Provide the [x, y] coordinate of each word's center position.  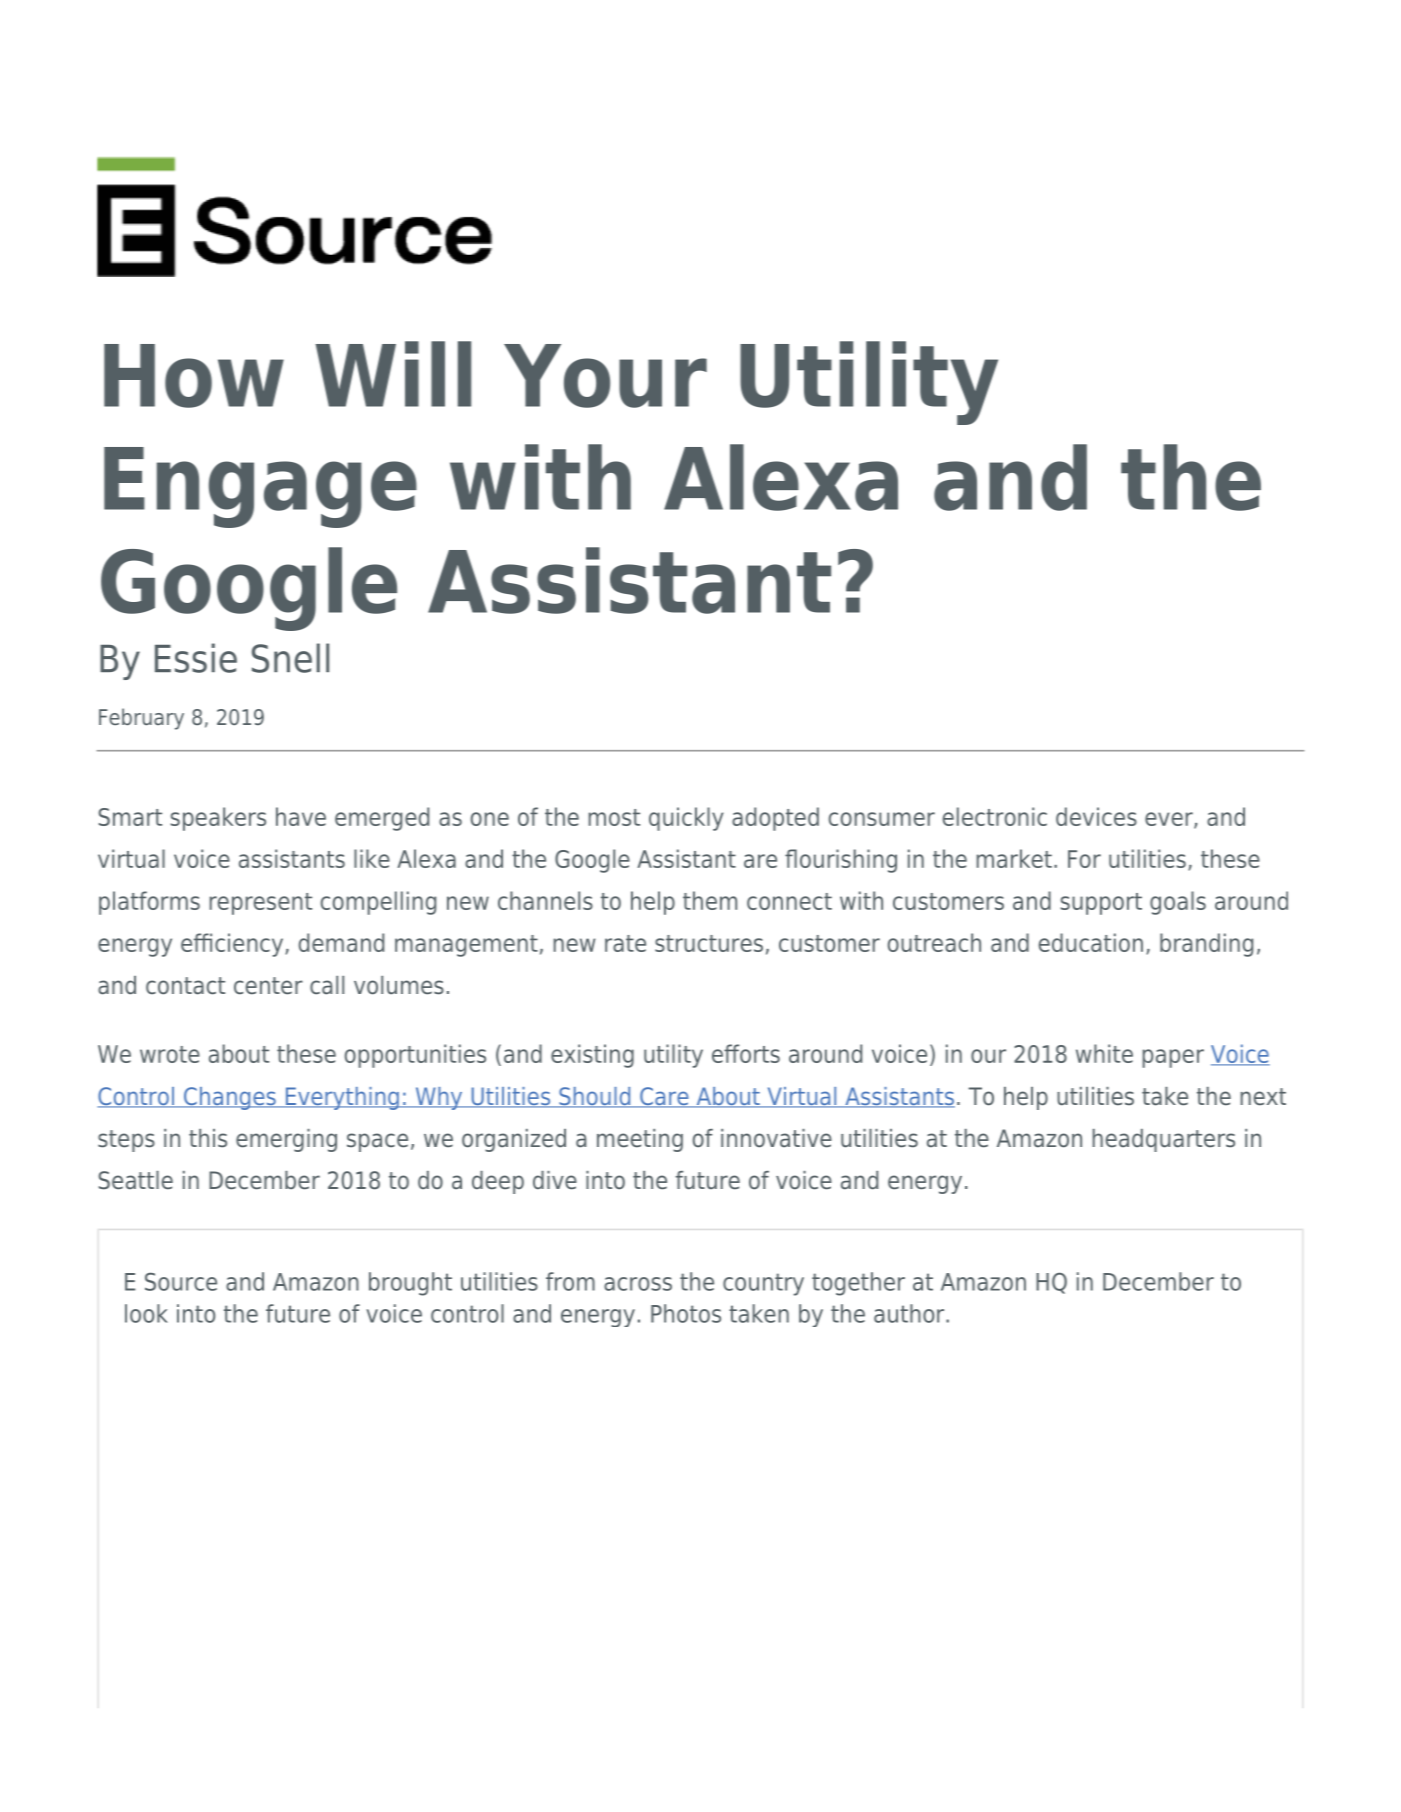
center [268, 986]
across [638, 1284]
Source [181, 1281]
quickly [686, 819]
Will [393, 374]
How [194, 376]
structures [709, 943]
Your [605, 376]
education [1091, 942]
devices [1096, 816]
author [910, 1313]
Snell [290, 658]
